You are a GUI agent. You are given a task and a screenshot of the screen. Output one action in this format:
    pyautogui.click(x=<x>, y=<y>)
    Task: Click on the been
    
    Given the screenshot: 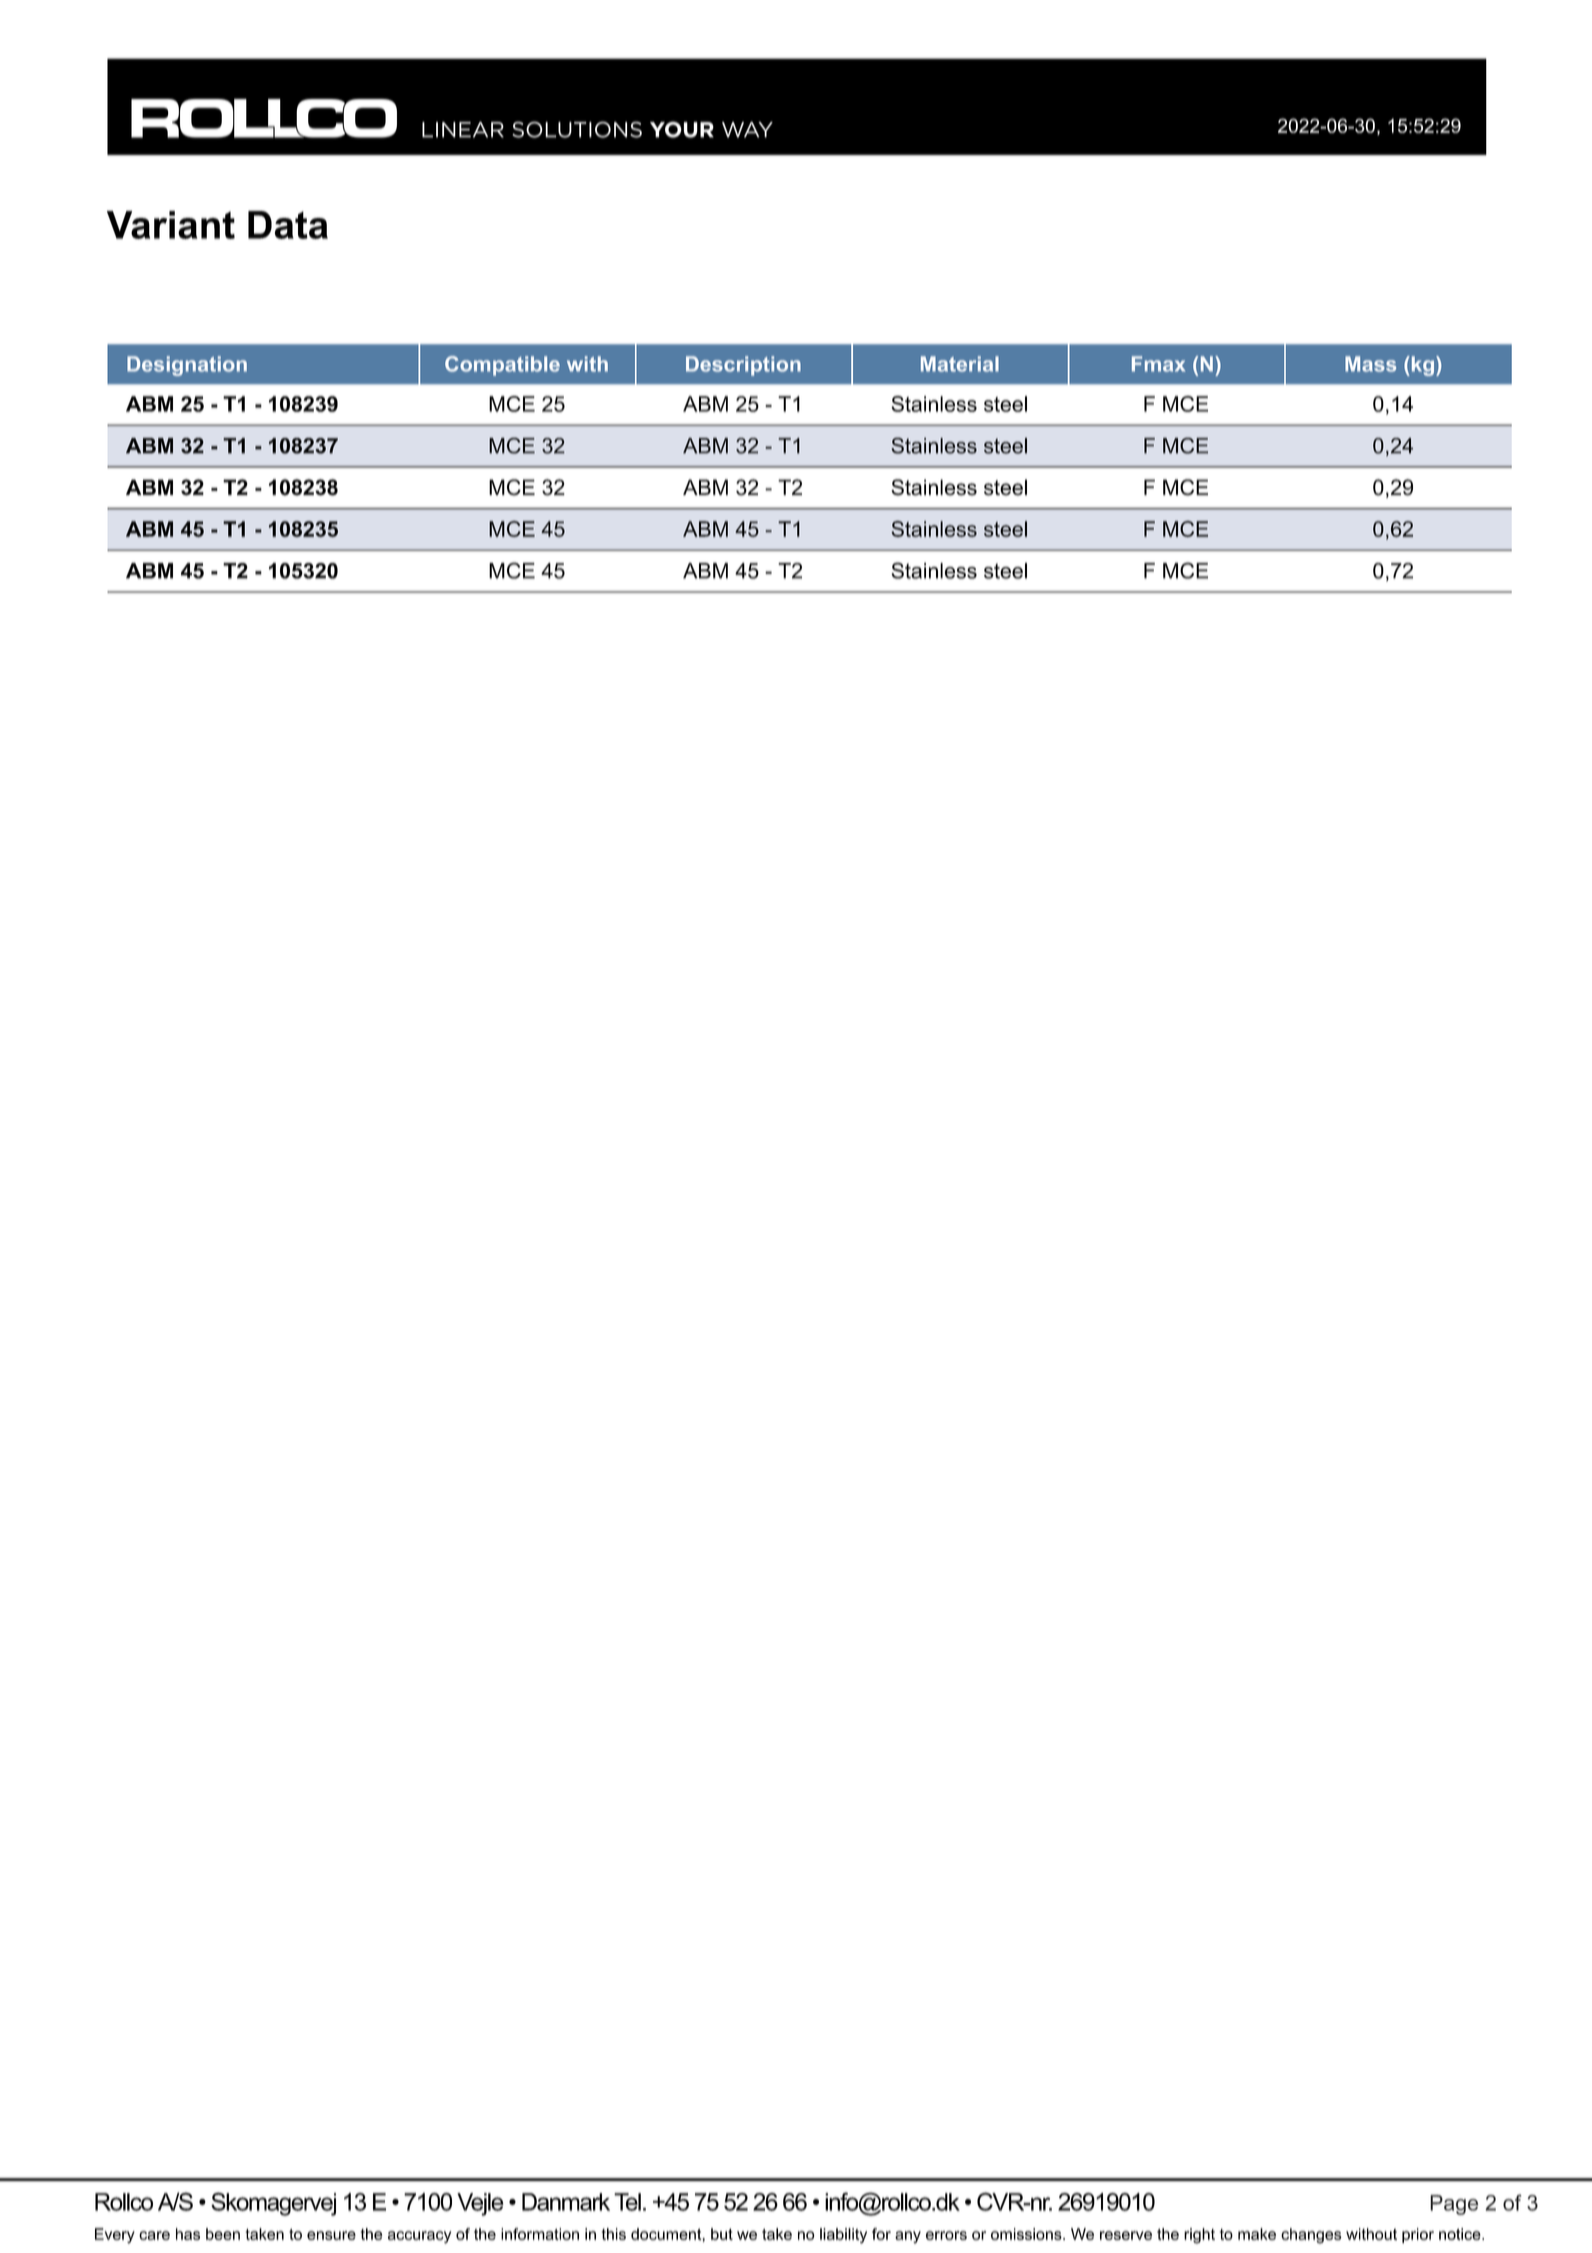 What is the action you would take?
    pyautogui.click(x=223, y=2234)
